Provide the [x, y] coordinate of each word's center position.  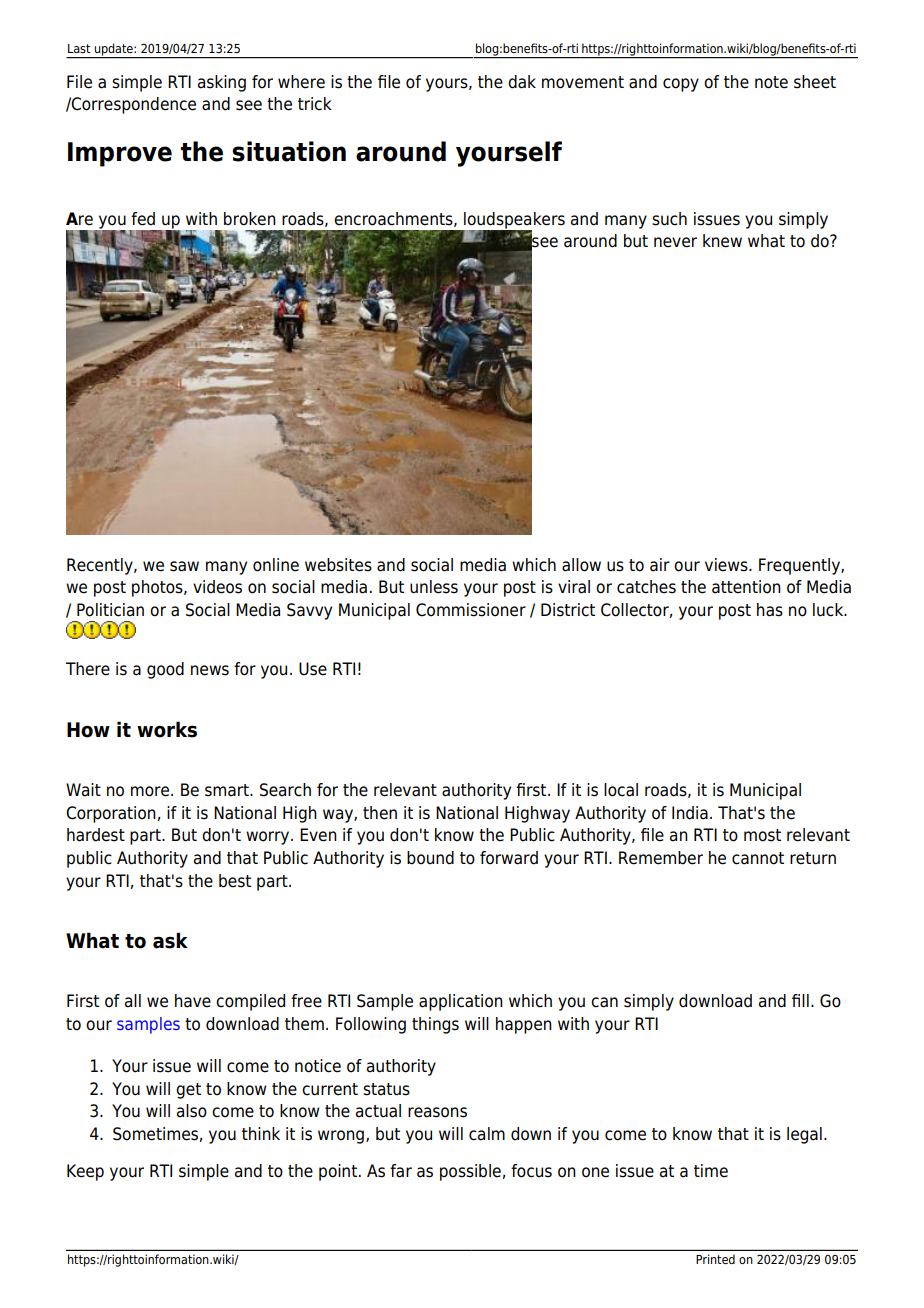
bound [430, 858]
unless [434, 587]
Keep [85, 1172]
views [727, 565]
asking [222, 83]
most [762, 835]
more [151, 791]
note [771, 82]
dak [522, 82]
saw [184, 566]
